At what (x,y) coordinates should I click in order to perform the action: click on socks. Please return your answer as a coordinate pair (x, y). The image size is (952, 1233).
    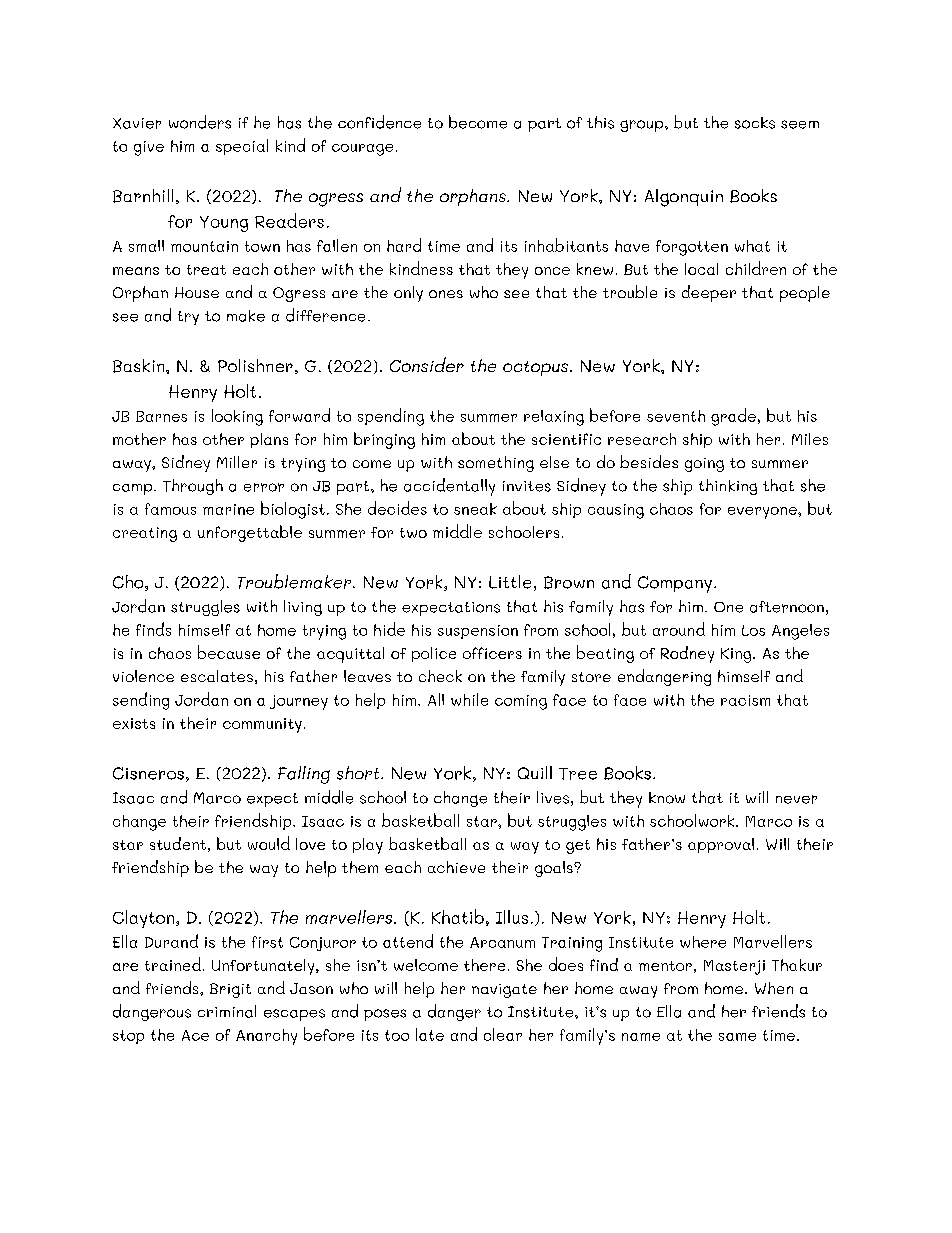
    Looking at the image, I should click on (755, 123).
